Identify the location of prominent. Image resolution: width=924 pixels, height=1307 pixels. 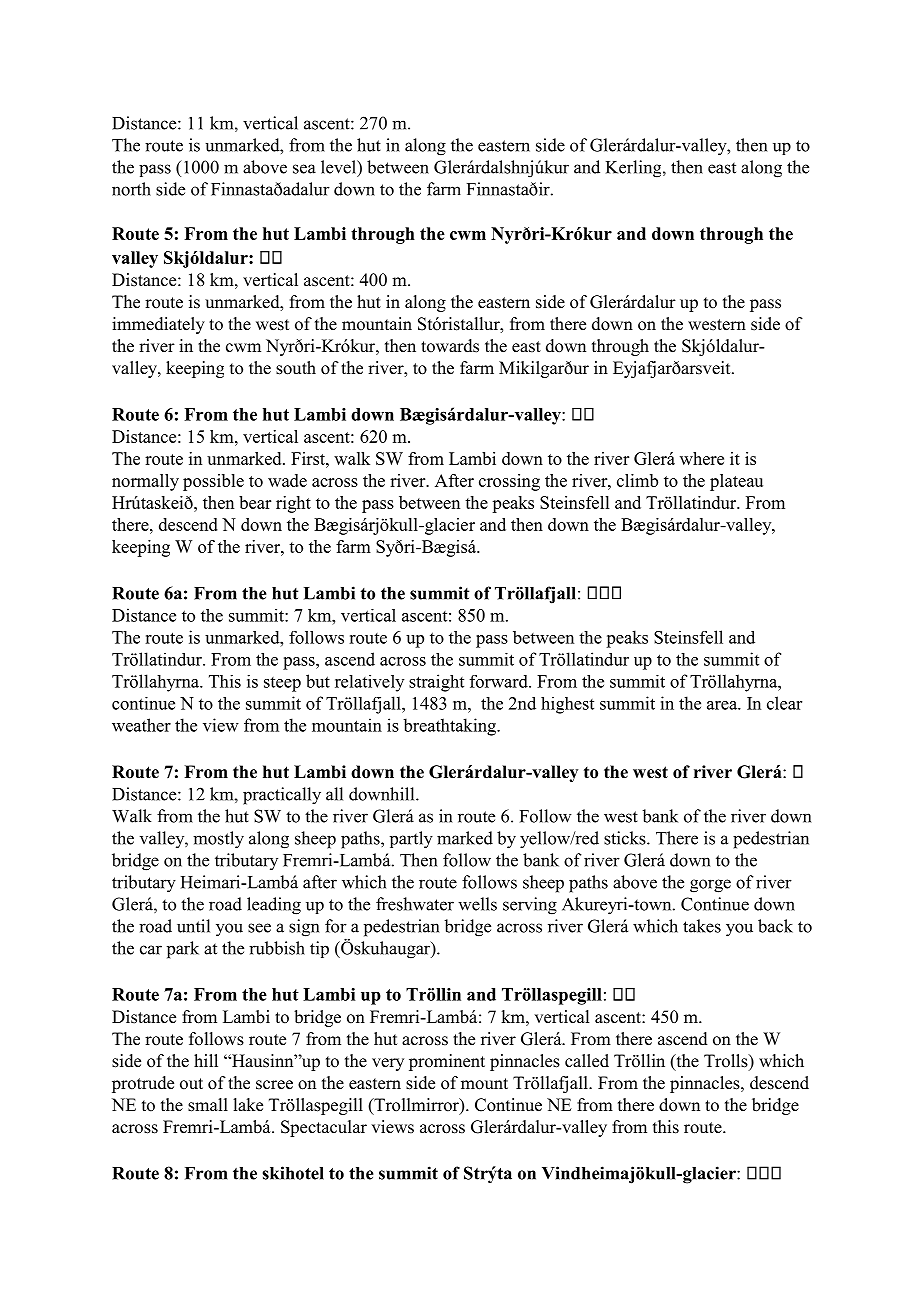
(447, 1062).
